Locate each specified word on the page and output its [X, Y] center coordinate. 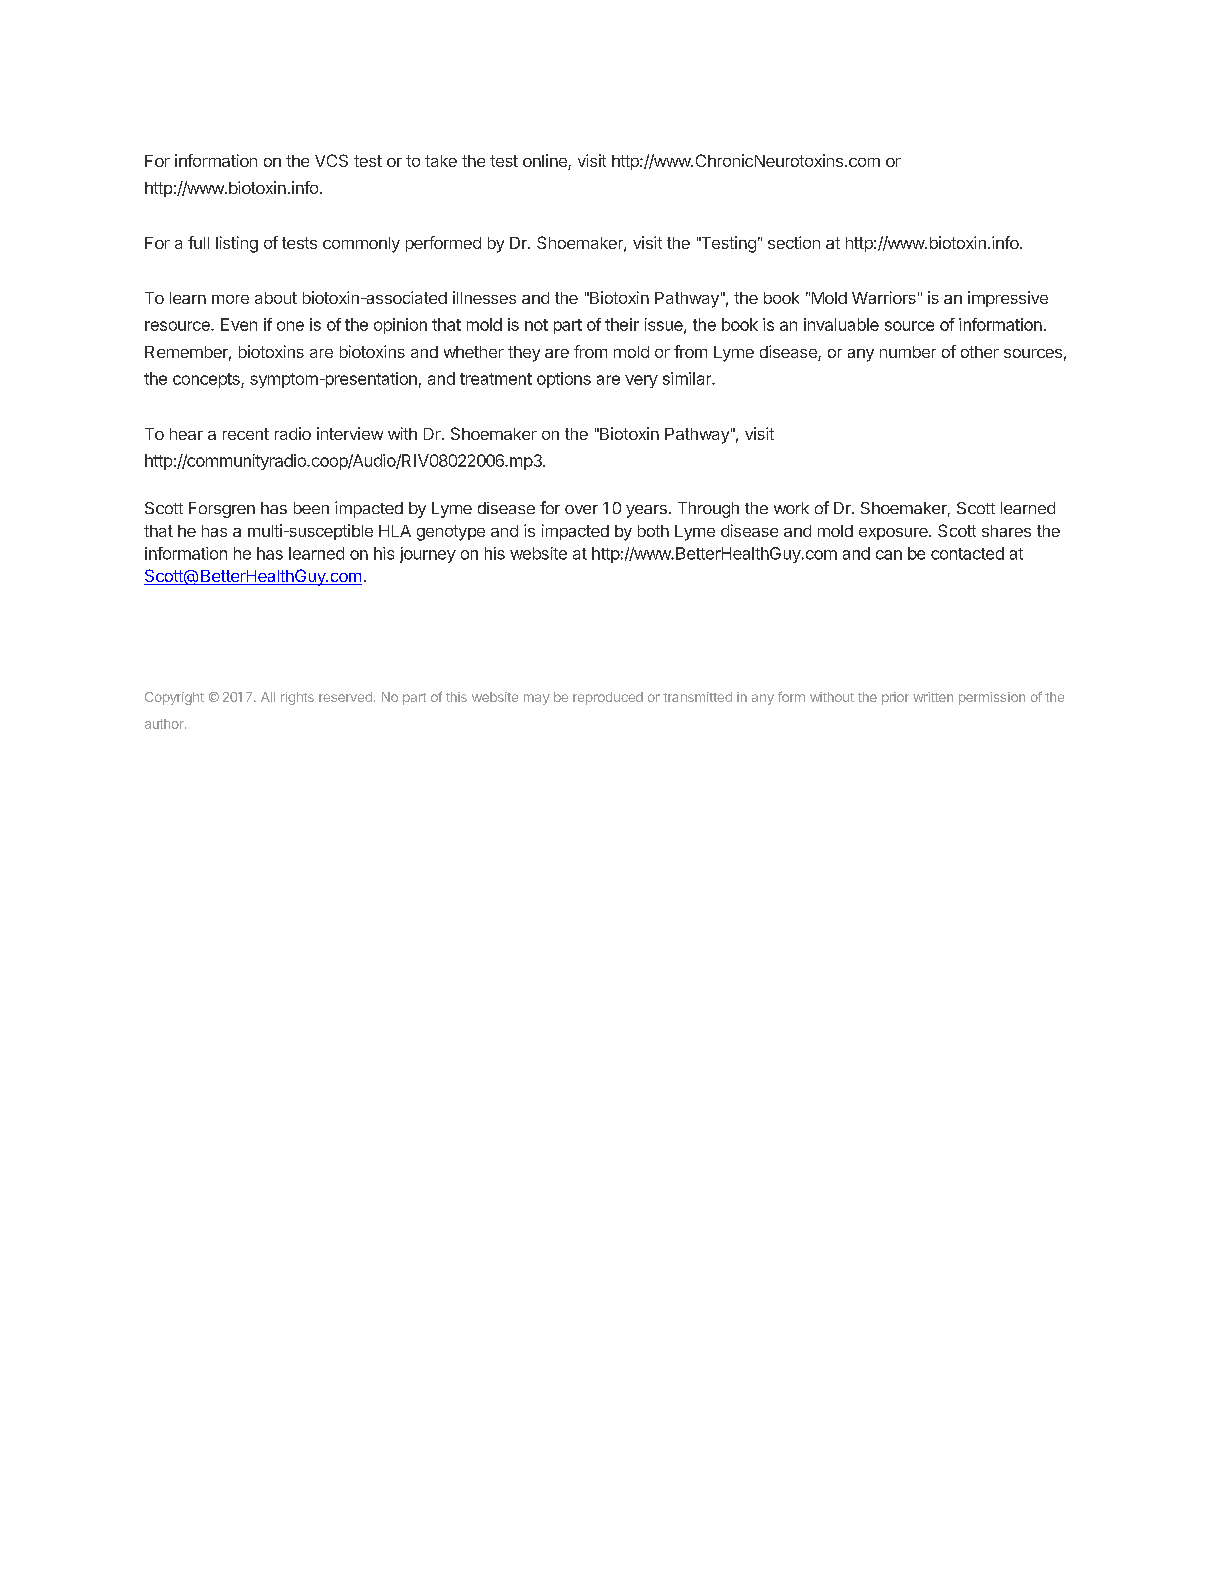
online [546, 162]
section [794, 242]
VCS [331, 160]
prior [895, 698]
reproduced [608, 698]
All [268, 697]
